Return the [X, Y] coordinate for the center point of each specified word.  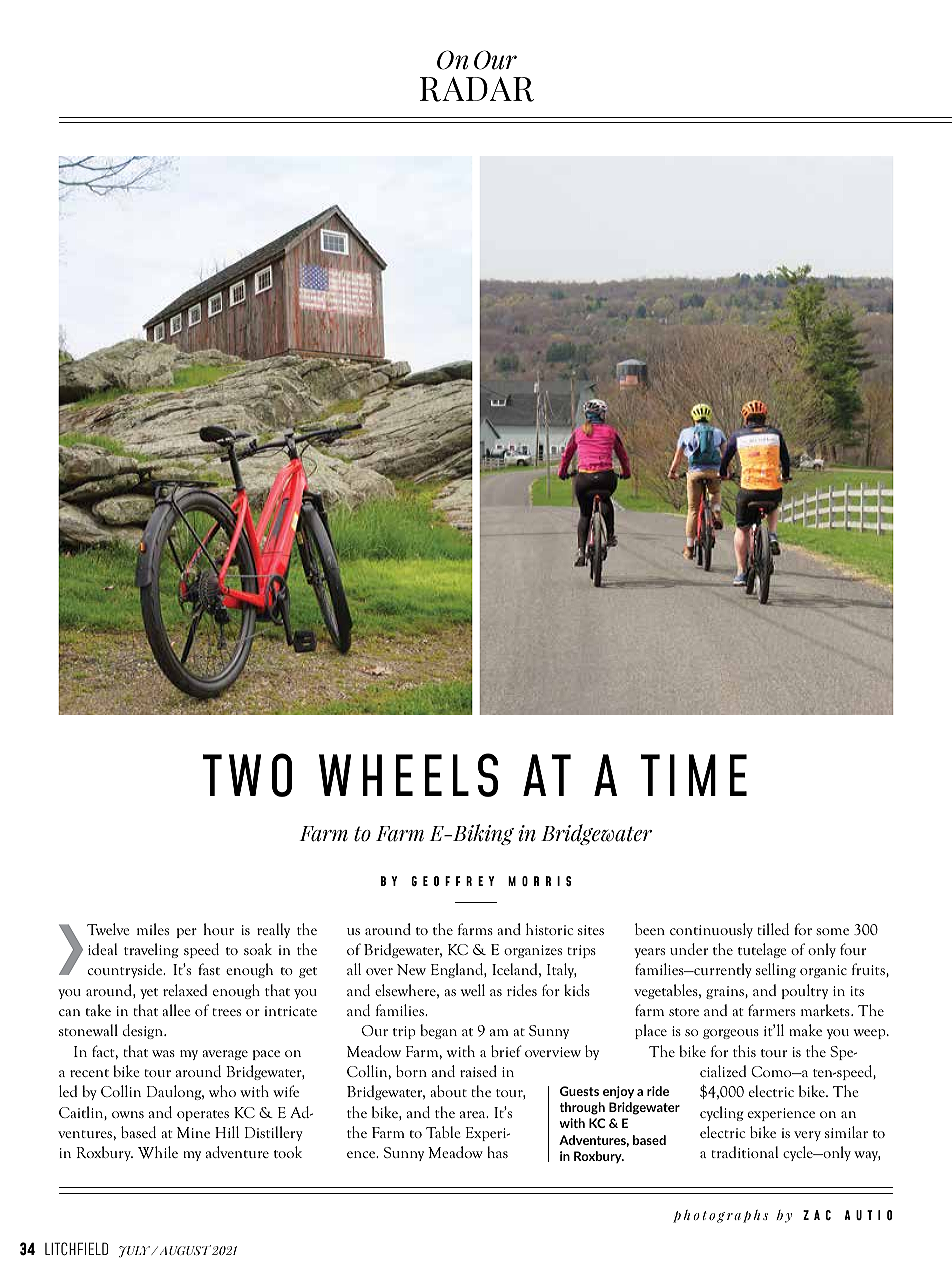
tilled [773, 929]
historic [549, 929]
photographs [720, 1216]
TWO [247, 775]
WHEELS [408, 775]
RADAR [477, 89]
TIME [694, 775]
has [497, 1152]
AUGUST [184, 1250]
